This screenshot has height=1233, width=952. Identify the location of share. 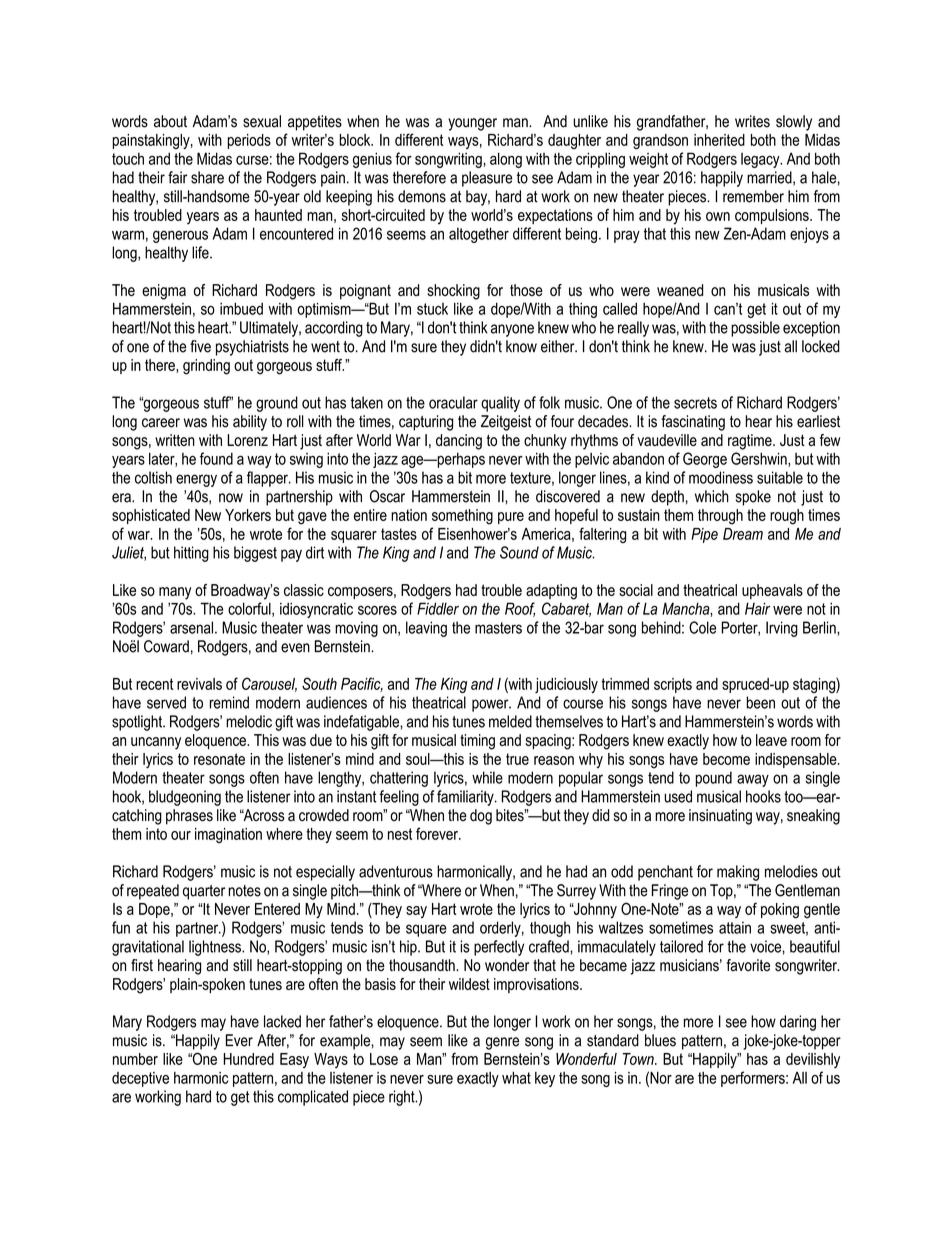
(207, 177).
